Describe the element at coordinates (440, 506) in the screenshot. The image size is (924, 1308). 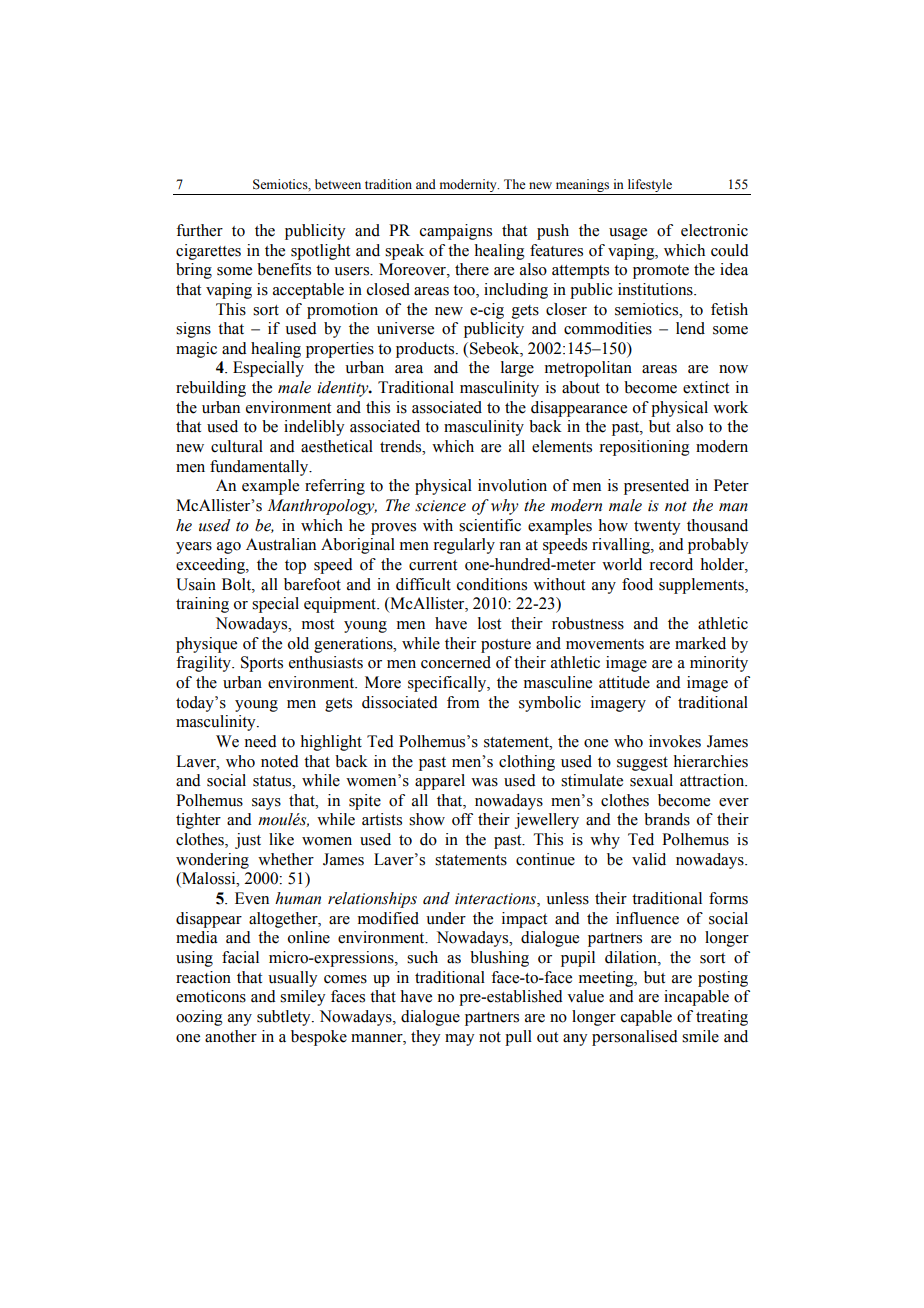
I see `science` at that location.
